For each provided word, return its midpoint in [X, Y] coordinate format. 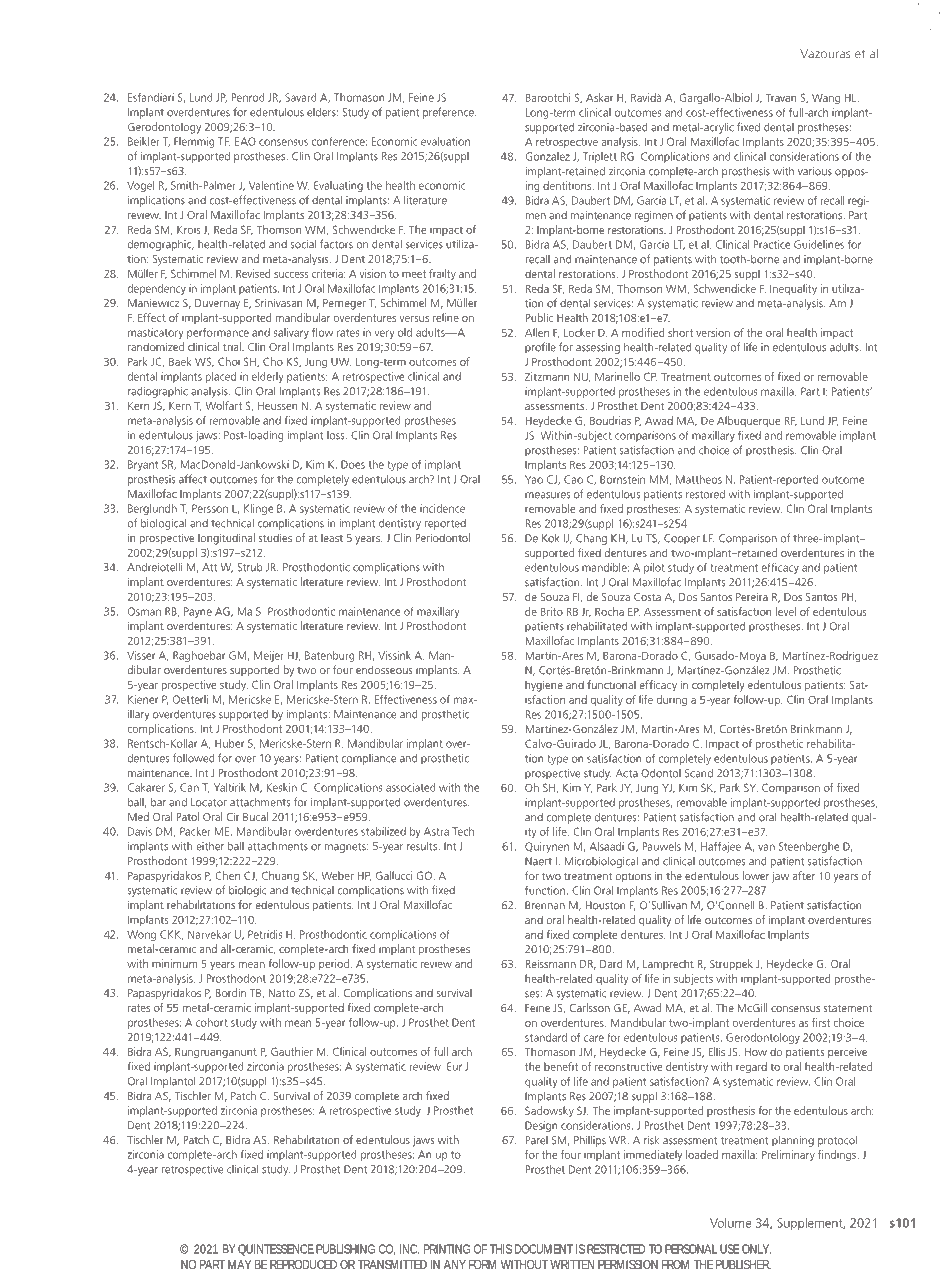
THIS [501, 1249]
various [815, 171]
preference [449, 113]
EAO [245, 141]
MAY [239, 1264]
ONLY [756, 1249]
